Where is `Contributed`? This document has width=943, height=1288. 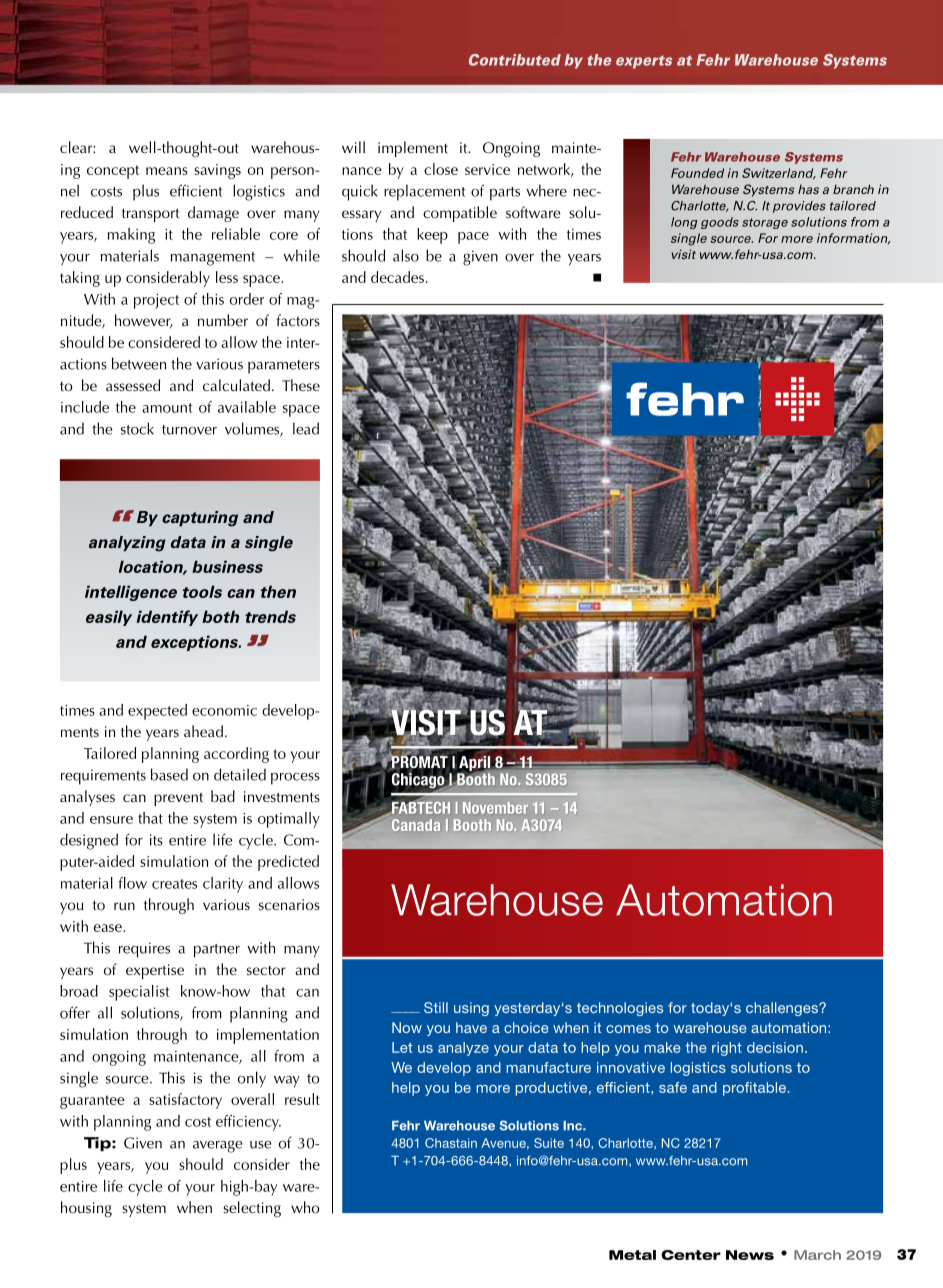 Contributed is located at coordinates (515, 60).
